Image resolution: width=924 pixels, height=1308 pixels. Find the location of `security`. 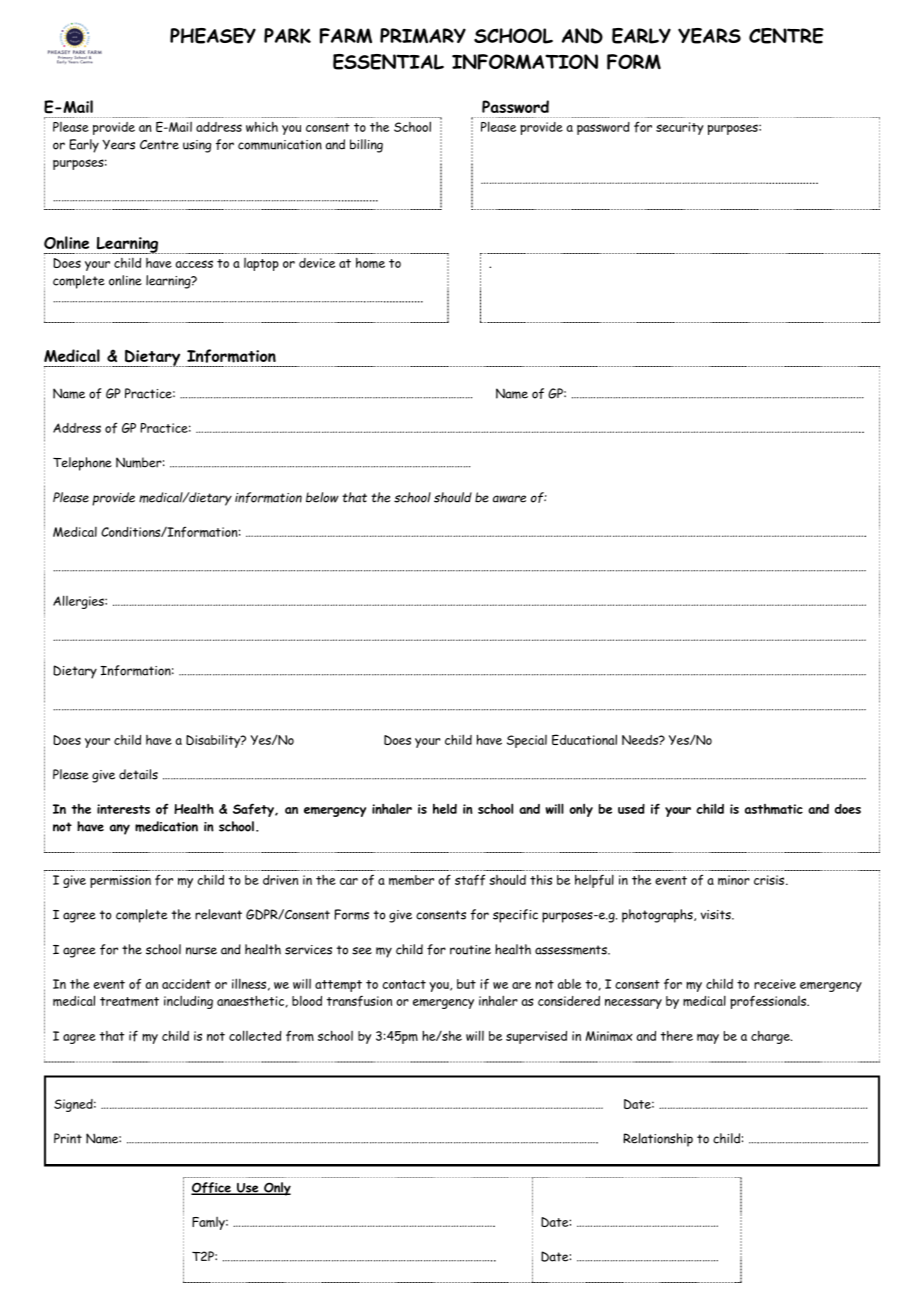

security is located at coordinates (680, 128).
